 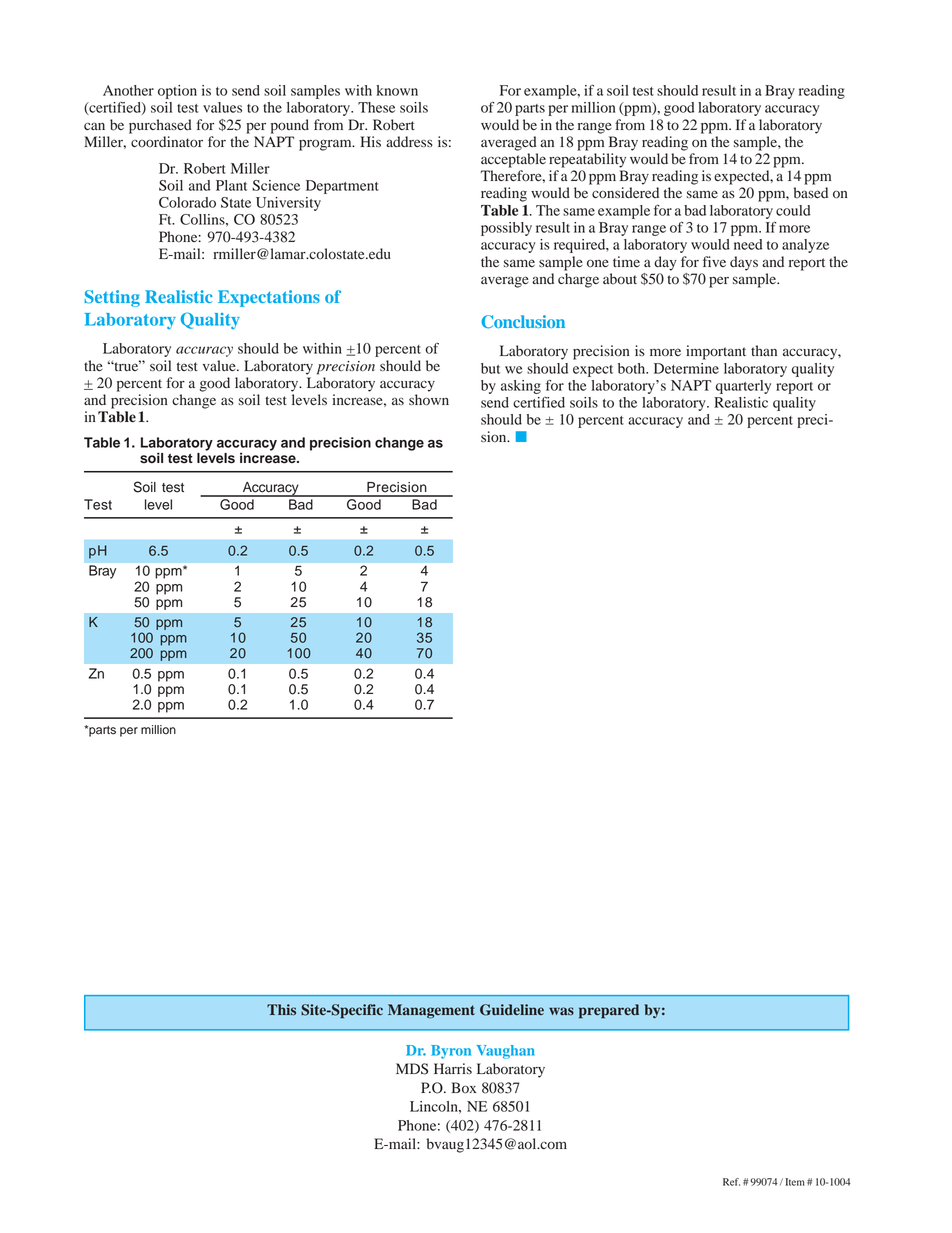 What do you see at coordinates (743, 387) in the page?
I see `quarterly` at bounding box center [743, 387].
